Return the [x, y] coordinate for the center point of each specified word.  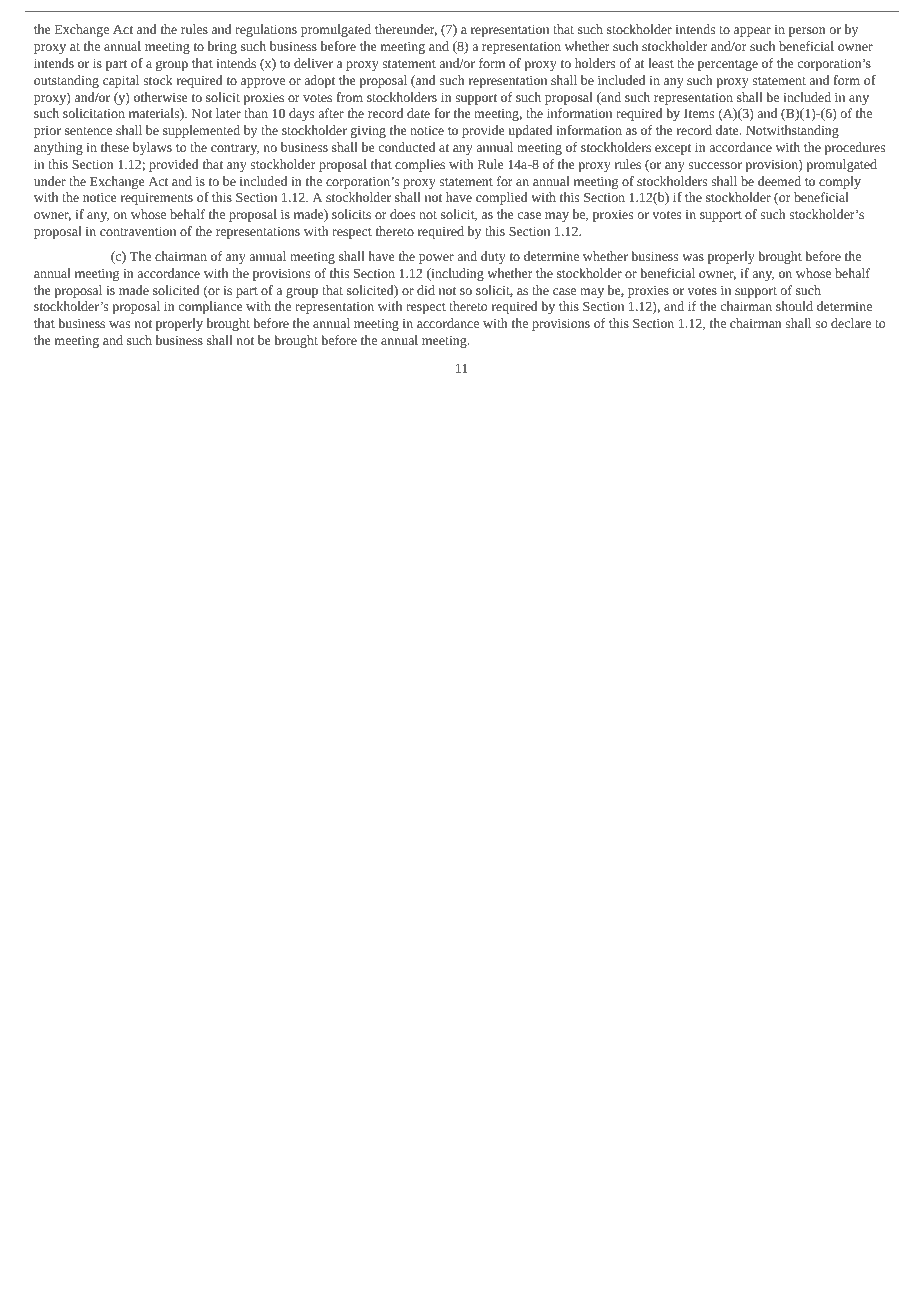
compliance [210, 307]
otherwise [160, 97]
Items [699, 113]
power [436, 259]
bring [222, 47]
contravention [138, 231]
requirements [157, 199]
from [350, 97]
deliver [313, 63]
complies [420, 165]
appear [752, 32]
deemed [779, 181]
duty [493, 257]
